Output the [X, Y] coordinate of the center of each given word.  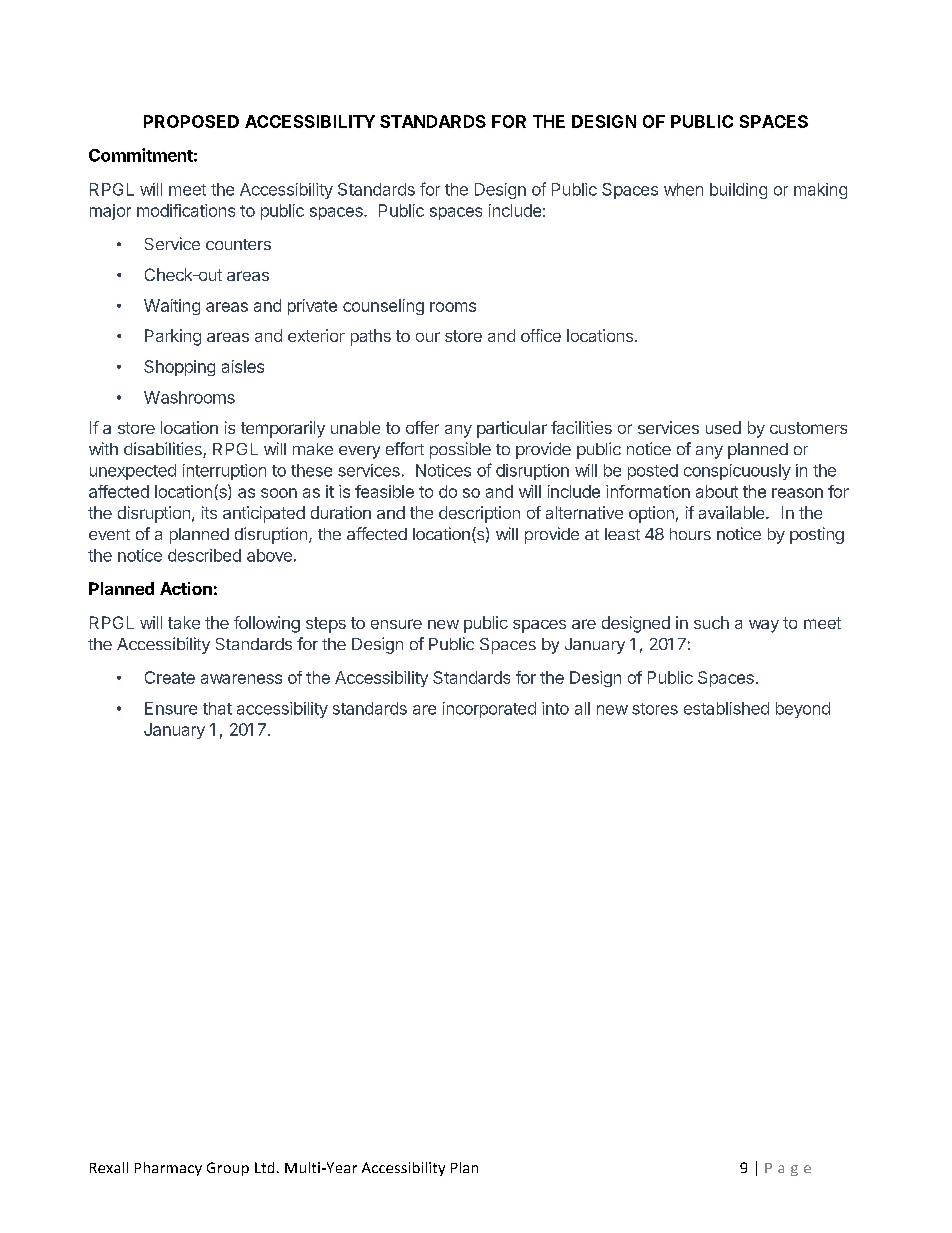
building [738, 191]
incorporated [489, 710]
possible [460, 450]
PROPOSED [191, 121]
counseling [383, 307]
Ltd [264, 1167]
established [726, 708]
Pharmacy [168, 1169]
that [217, 708]
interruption [224, 472]
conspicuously [737, 472]
